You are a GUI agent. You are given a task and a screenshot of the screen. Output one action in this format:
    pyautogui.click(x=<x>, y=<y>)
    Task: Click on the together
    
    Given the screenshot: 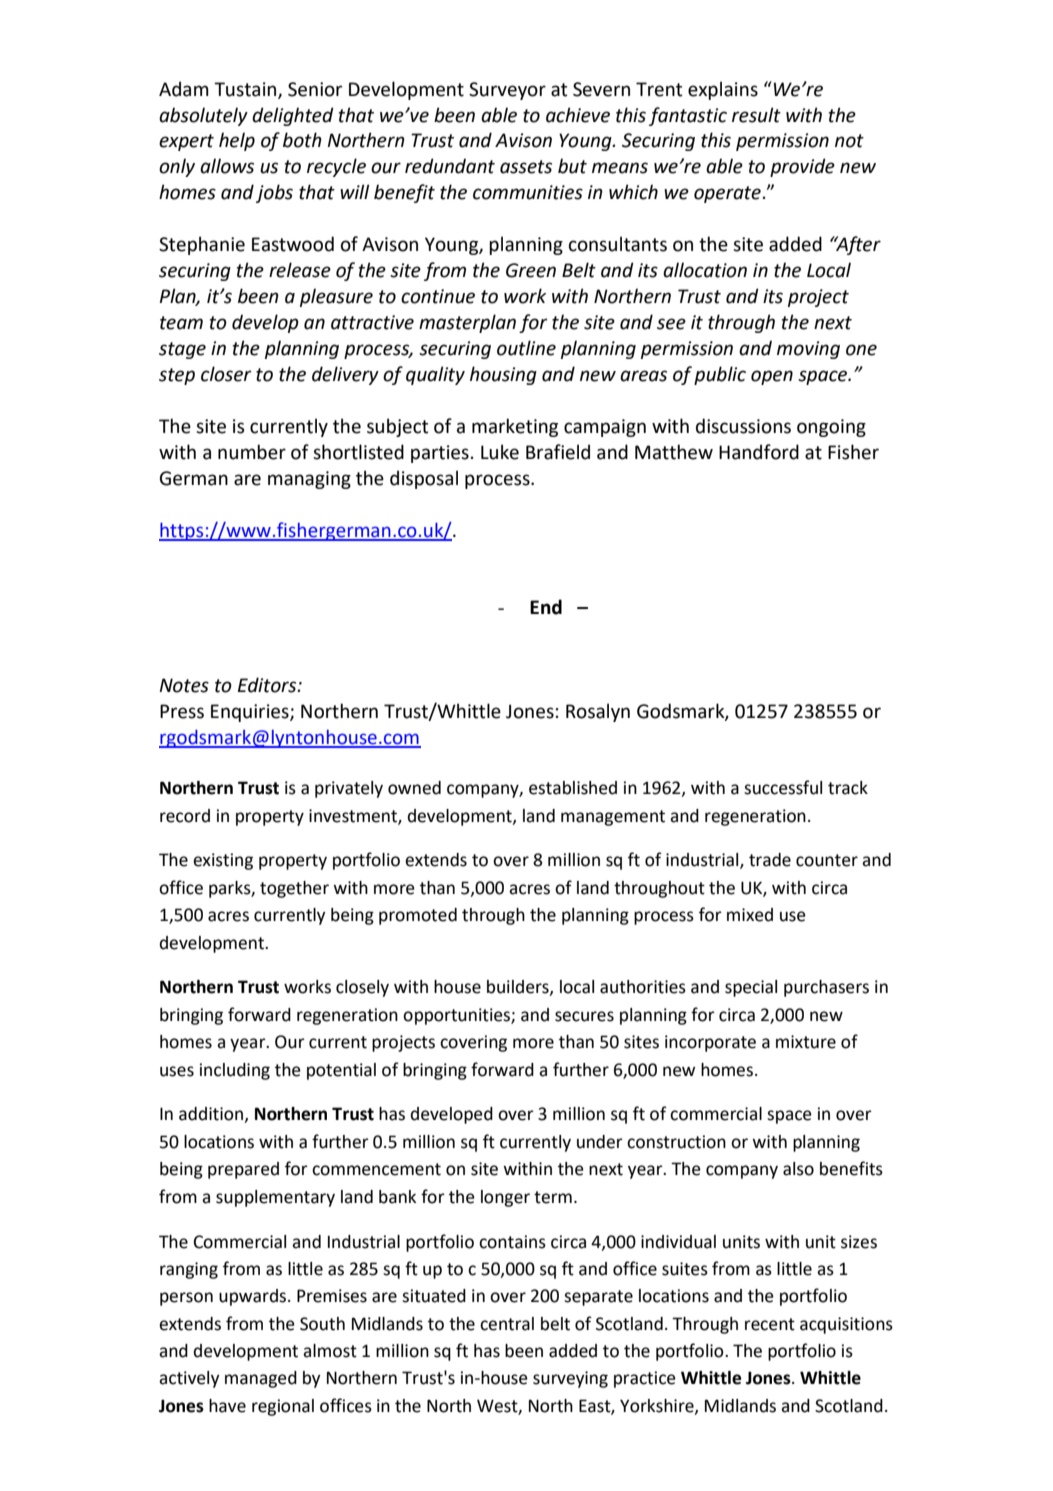 What is the action you would take?
    pyautogui.click(x=294, y=889)
